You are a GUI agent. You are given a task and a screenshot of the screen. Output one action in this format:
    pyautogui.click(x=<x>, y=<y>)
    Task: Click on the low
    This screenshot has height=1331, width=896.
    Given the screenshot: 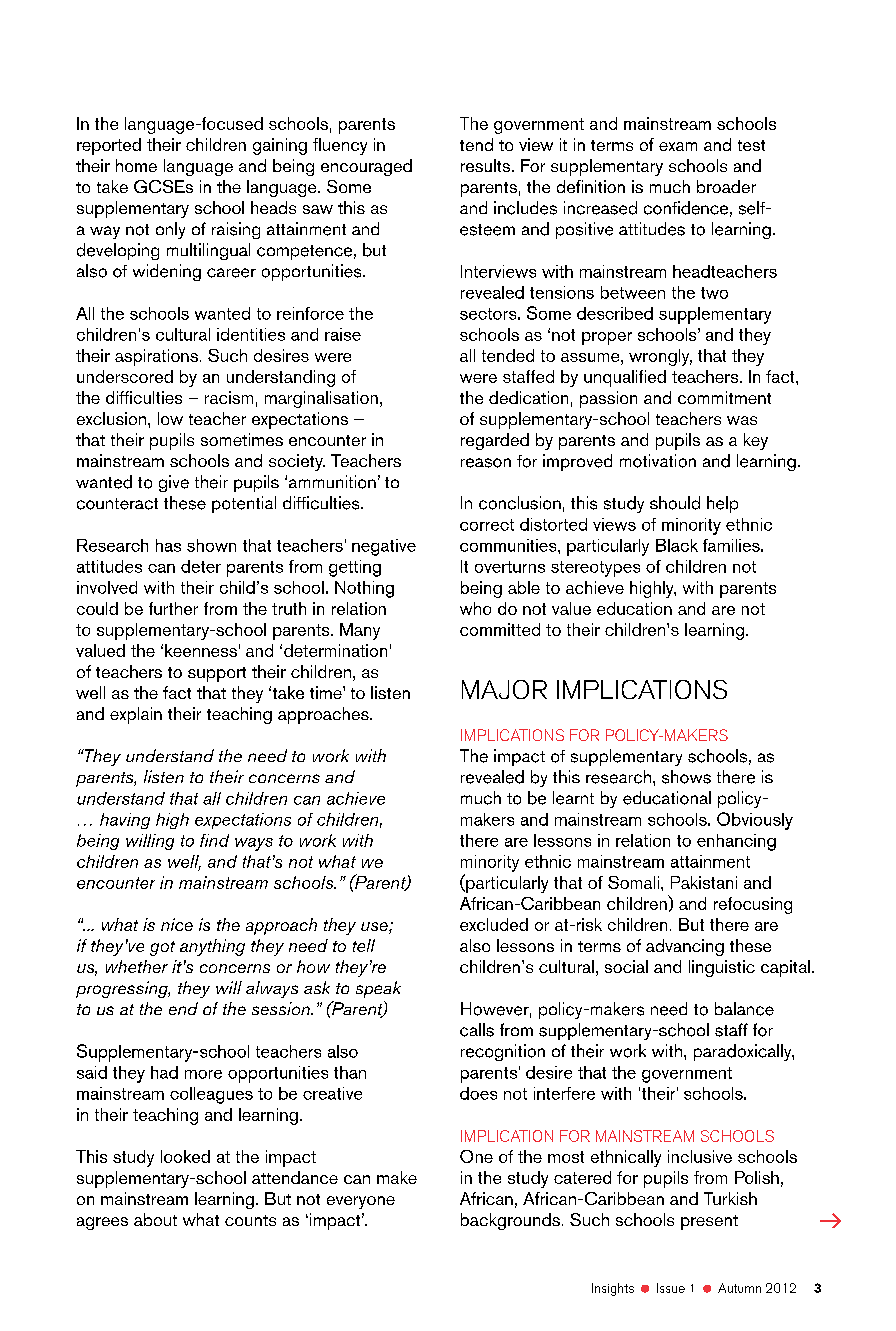 What is the action you would take?
    pyautogui.click(x=170, y=418)
